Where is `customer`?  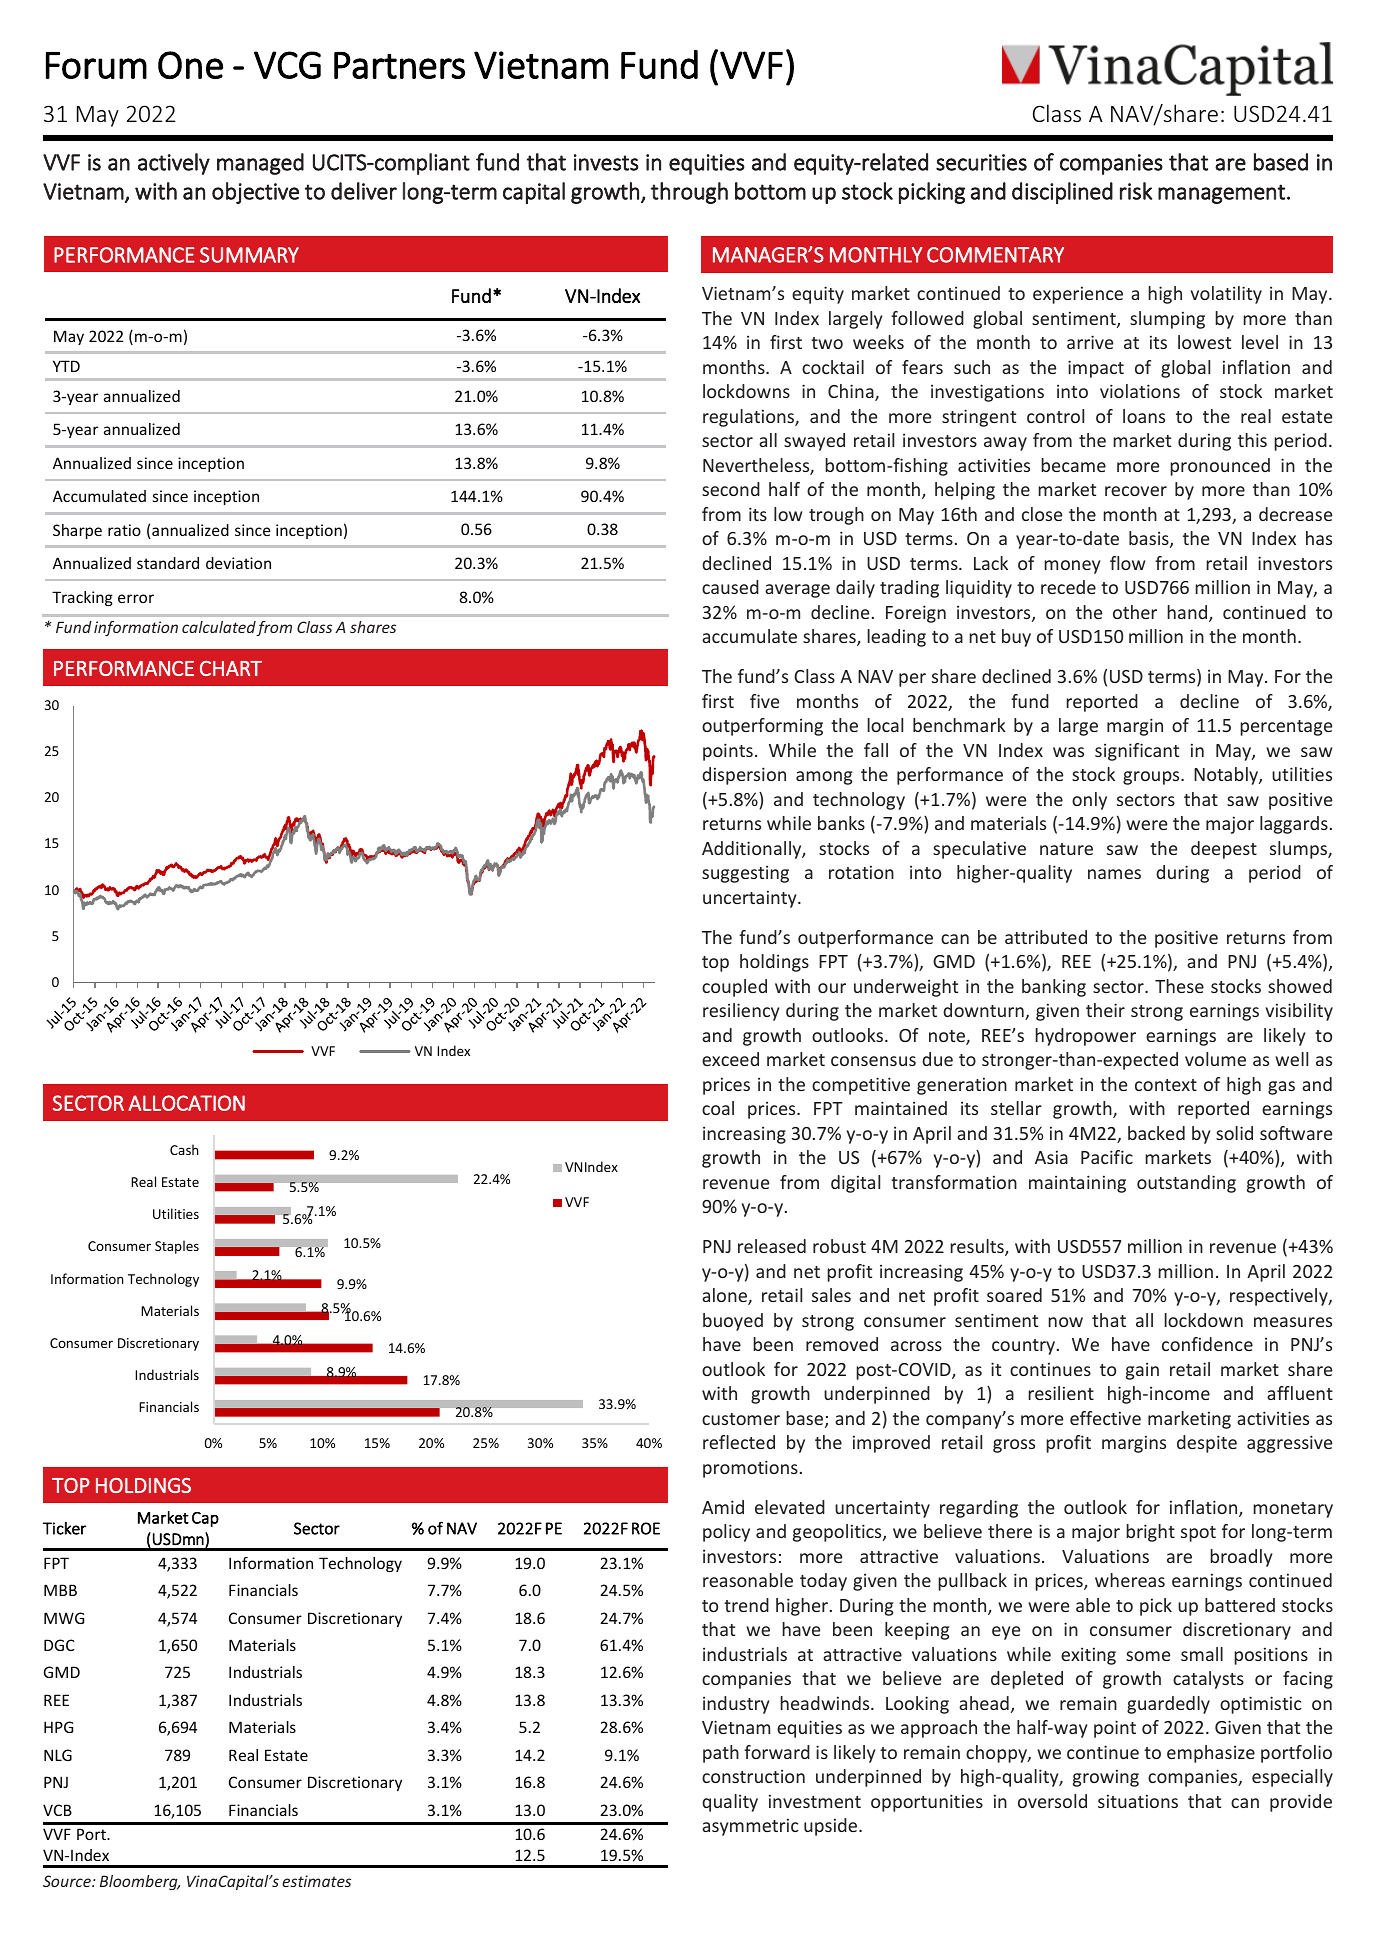 customer is located at coordinates (741, 1419).
